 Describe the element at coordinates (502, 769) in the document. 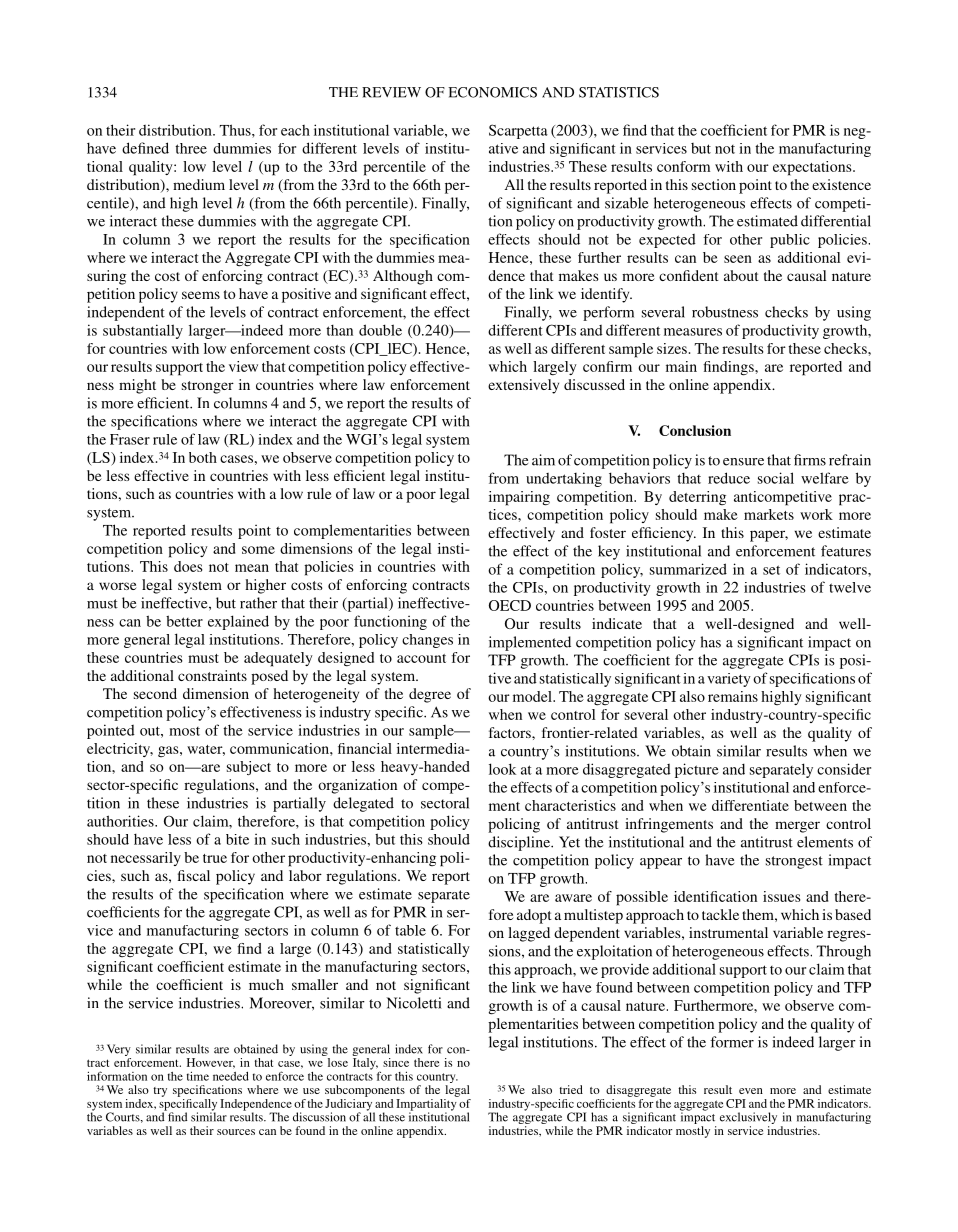

I see `look` at that location.
